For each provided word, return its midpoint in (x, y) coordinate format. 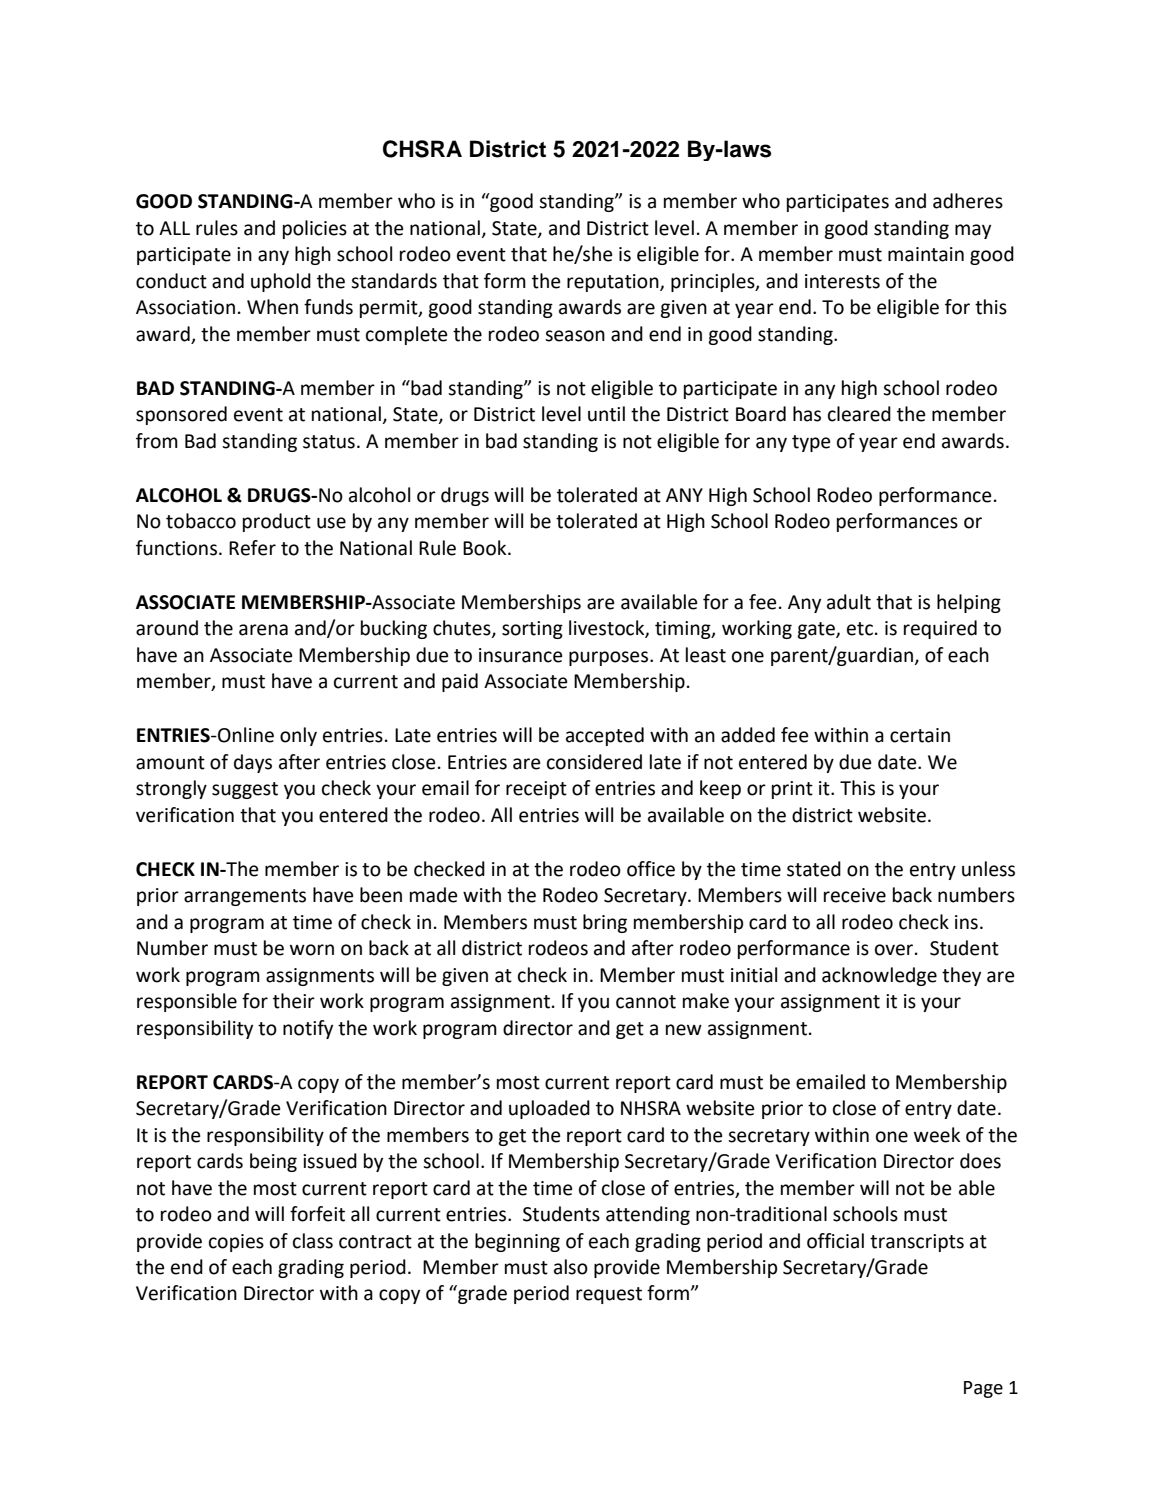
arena (263, 630)
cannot (646, 1002)
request (609, 1295)
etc (860, 629)
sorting (532, 630)
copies (236, 1243)
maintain (926, 254)
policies (315, 229)
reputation (614, 283)
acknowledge (879, 976)
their (294, 1001)
